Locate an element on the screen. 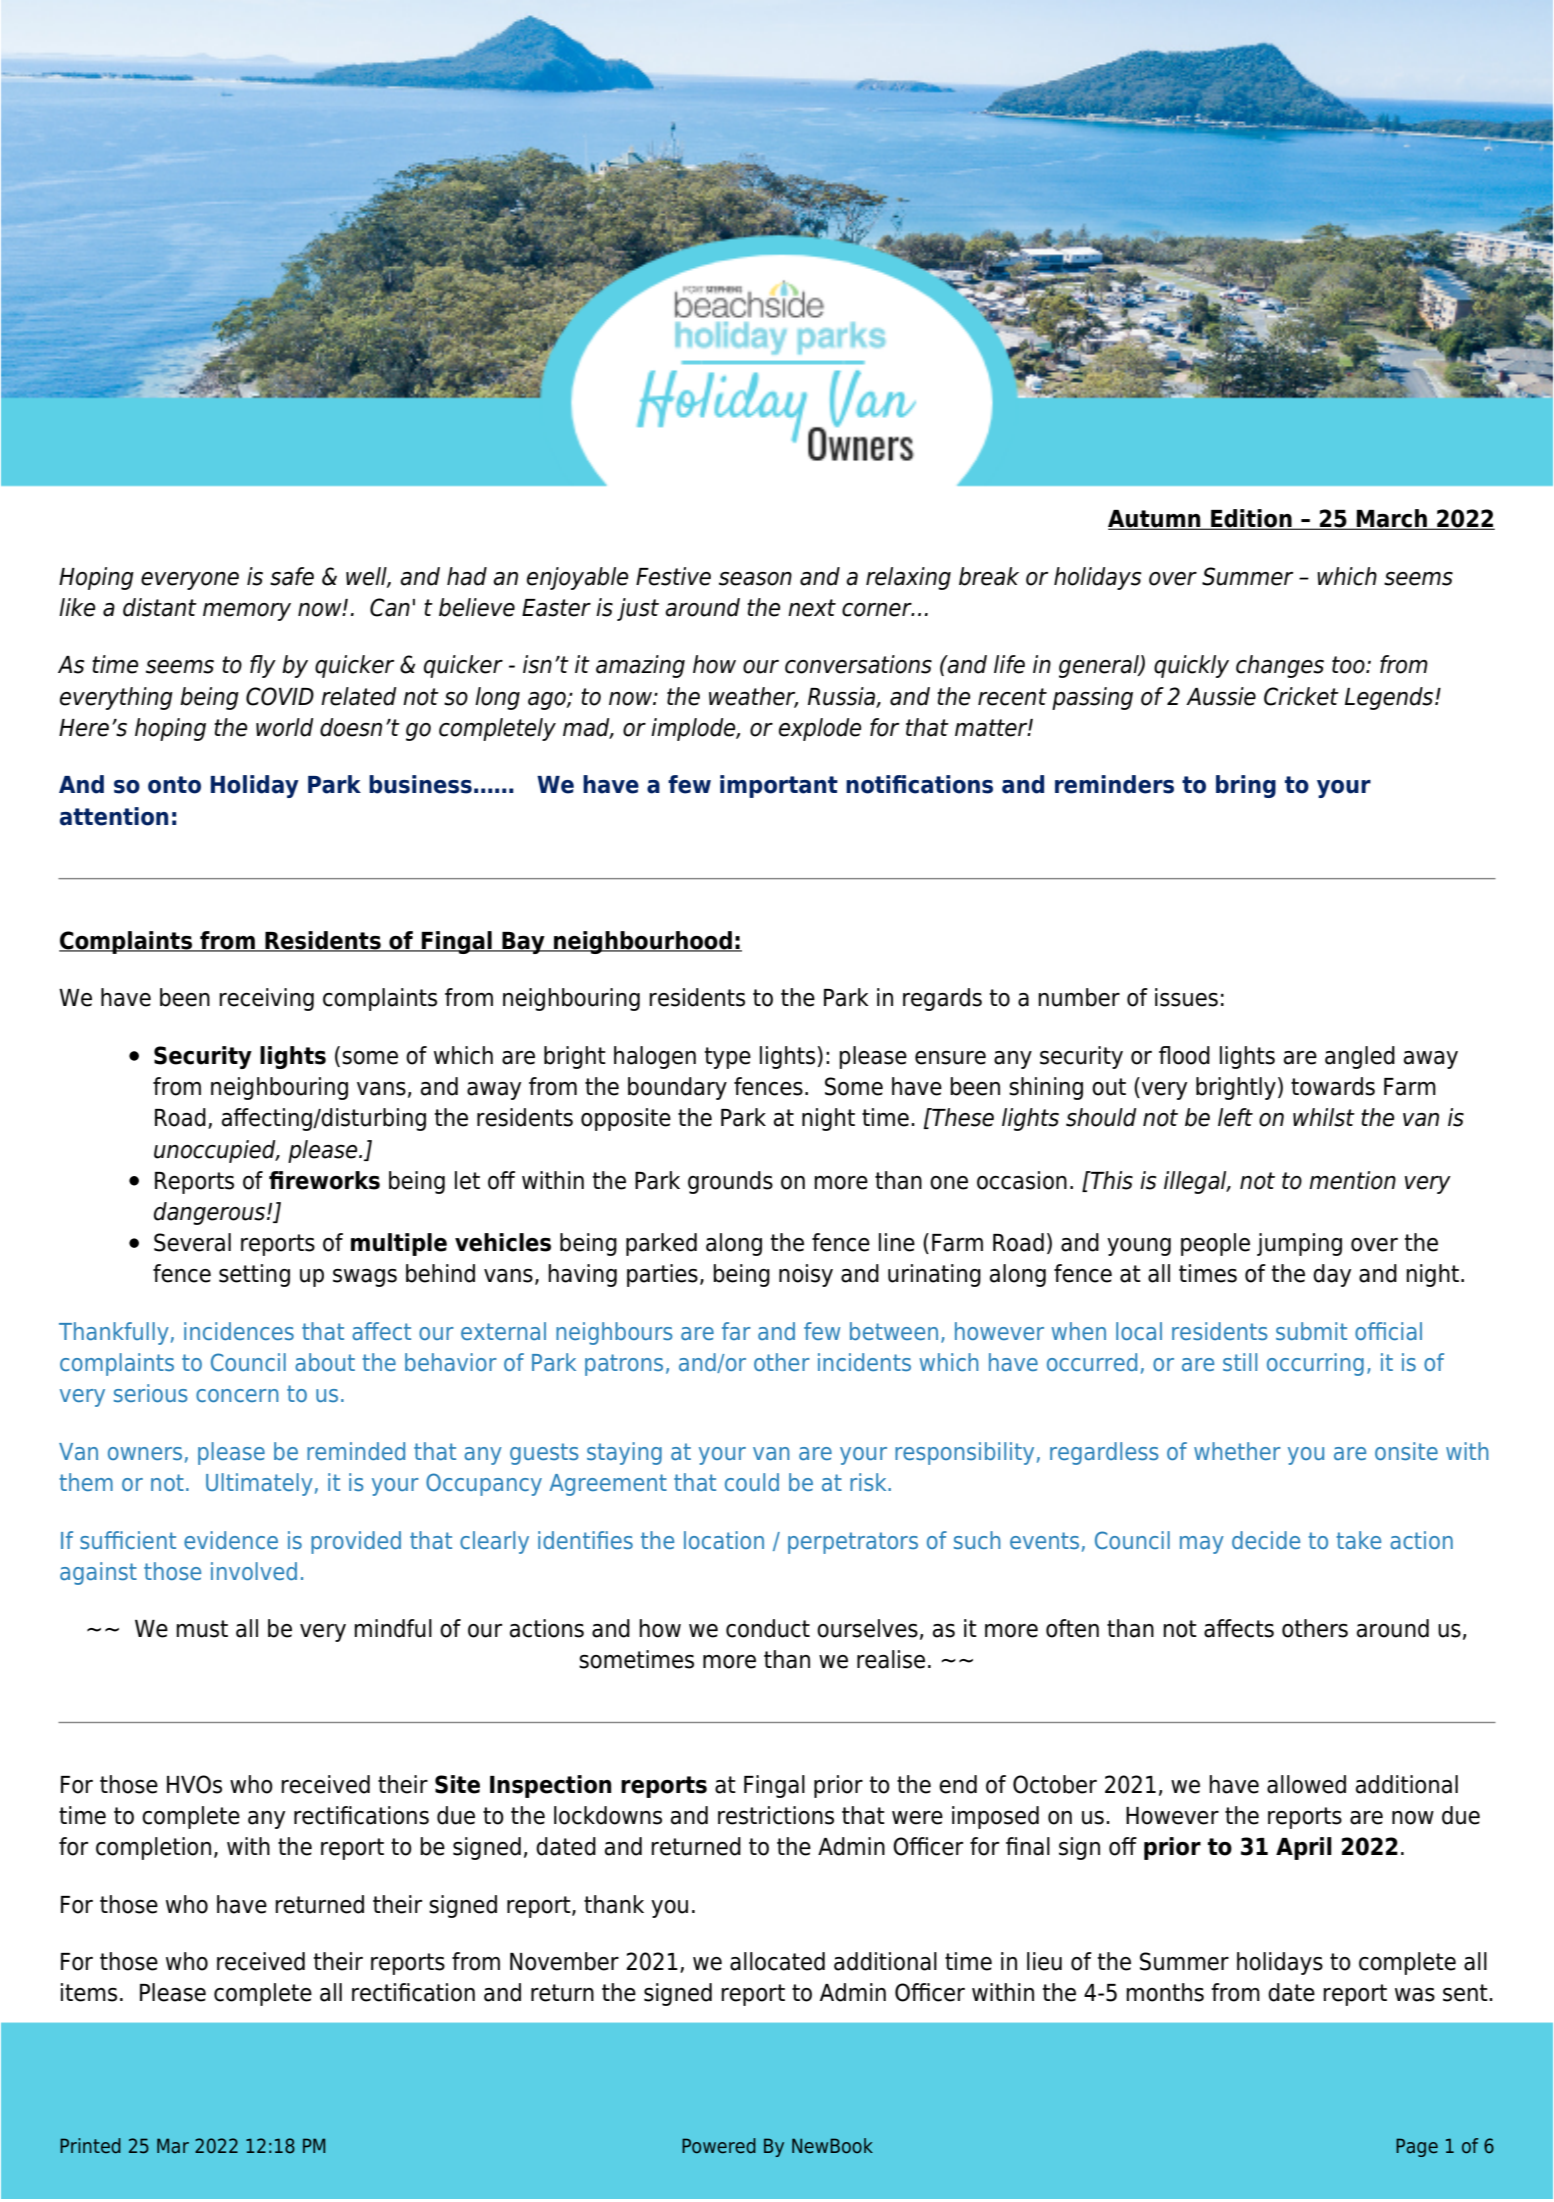 Image resolution: width=1554 pixels, height=2202 pixels. incidences is located at coordinates (239, 1331).
